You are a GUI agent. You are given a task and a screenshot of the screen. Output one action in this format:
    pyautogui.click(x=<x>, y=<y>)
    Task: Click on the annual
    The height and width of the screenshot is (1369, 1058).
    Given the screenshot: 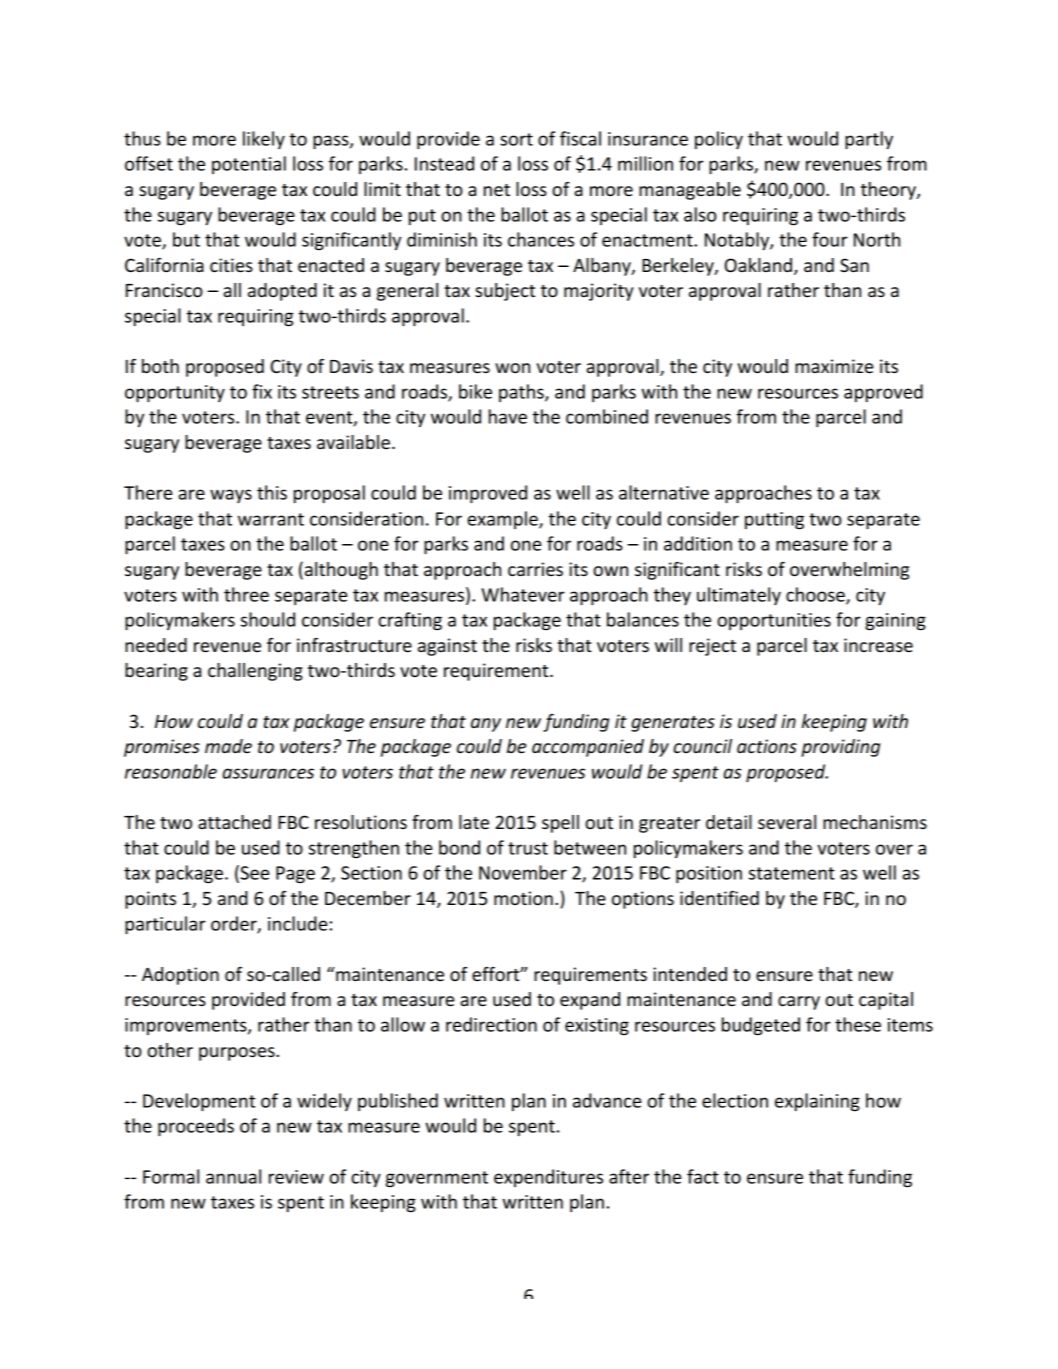 What is the action you would take?
    pyautogui.click(x=233, y=1176)
